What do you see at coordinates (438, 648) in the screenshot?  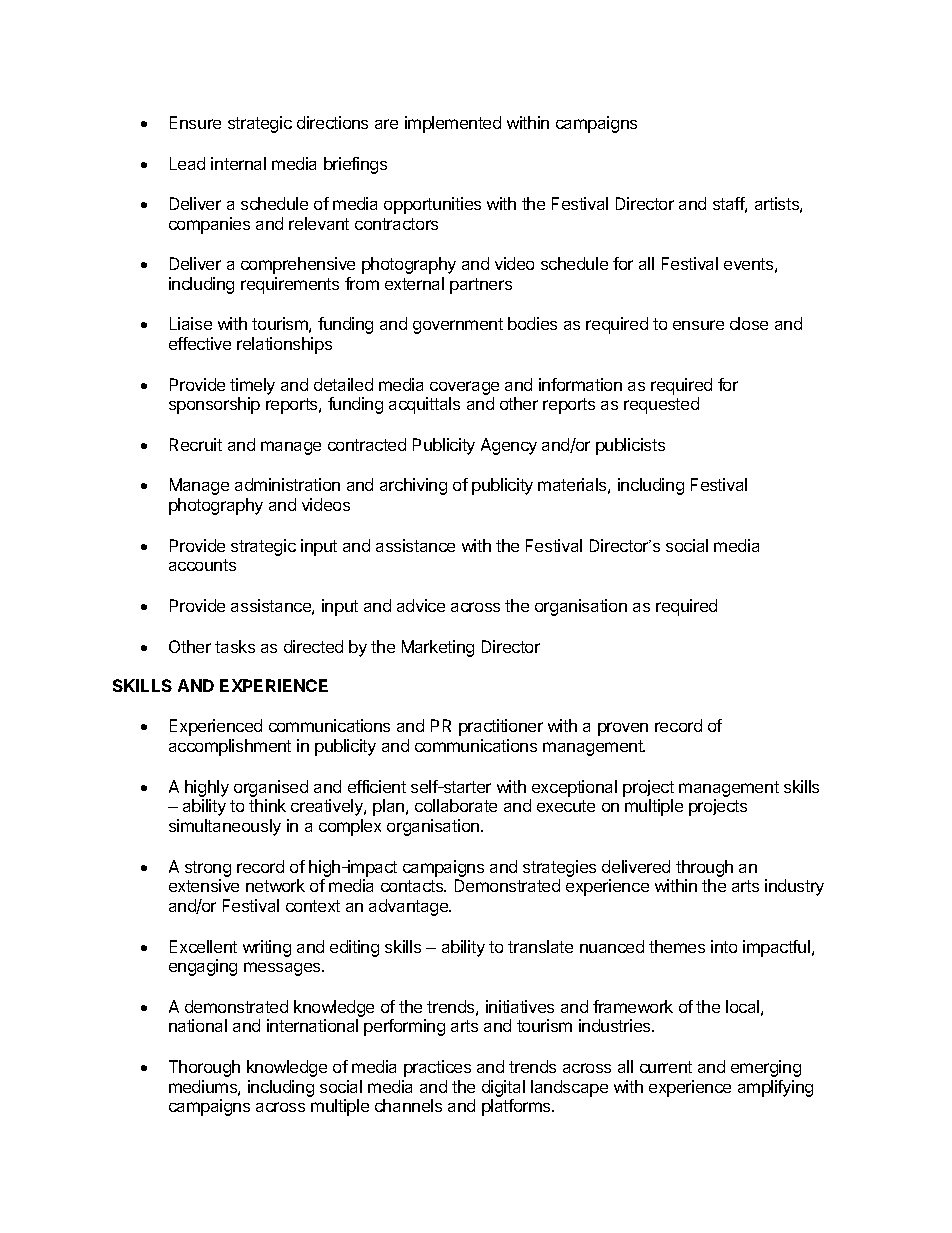 I see `Marketing` at bounding box center [438, 648].
